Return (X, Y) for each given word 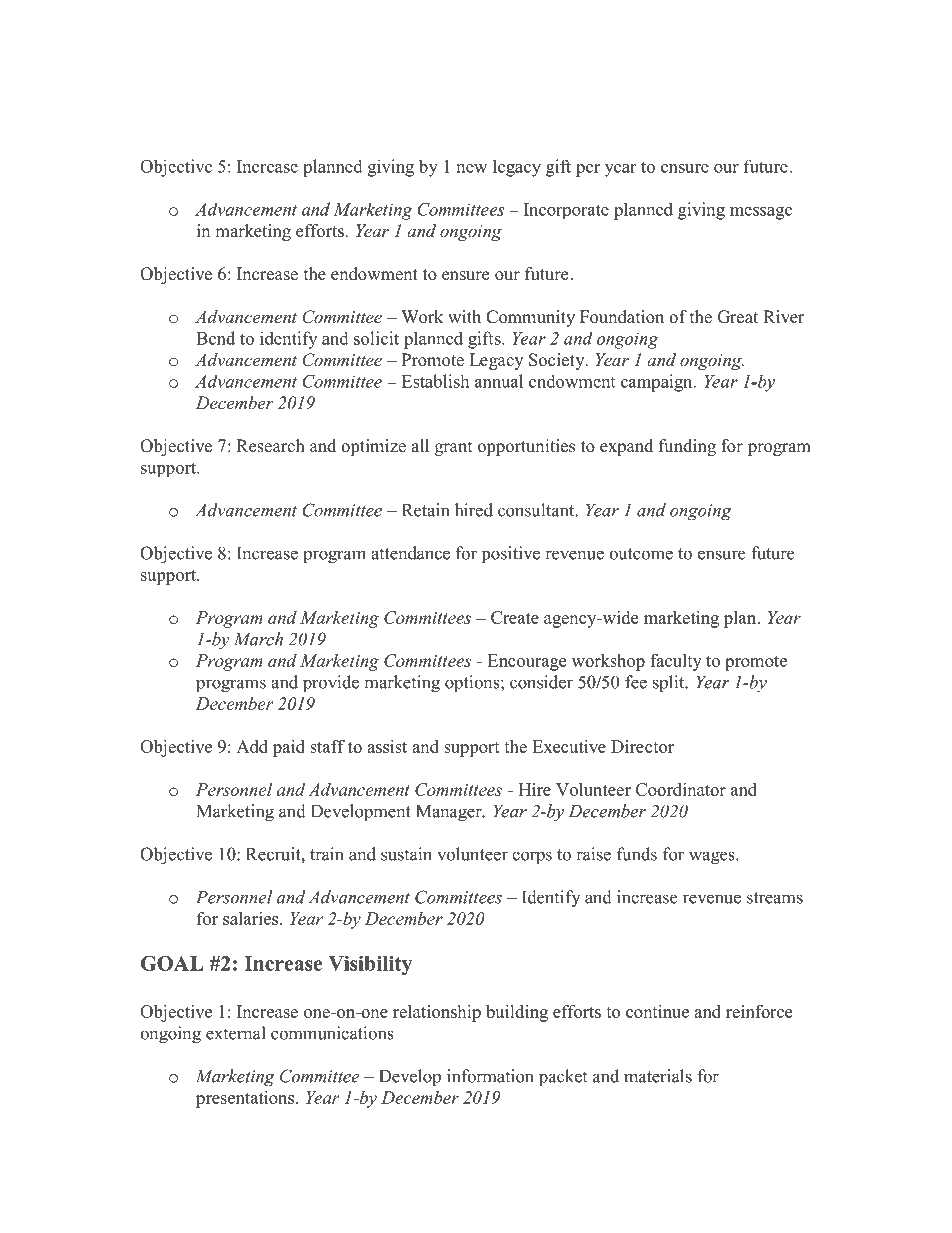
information (490, 1076)
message (761, 213)
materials (658, 1076)
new (472, 168)
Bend (215, 338)
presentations (246, 1099)
